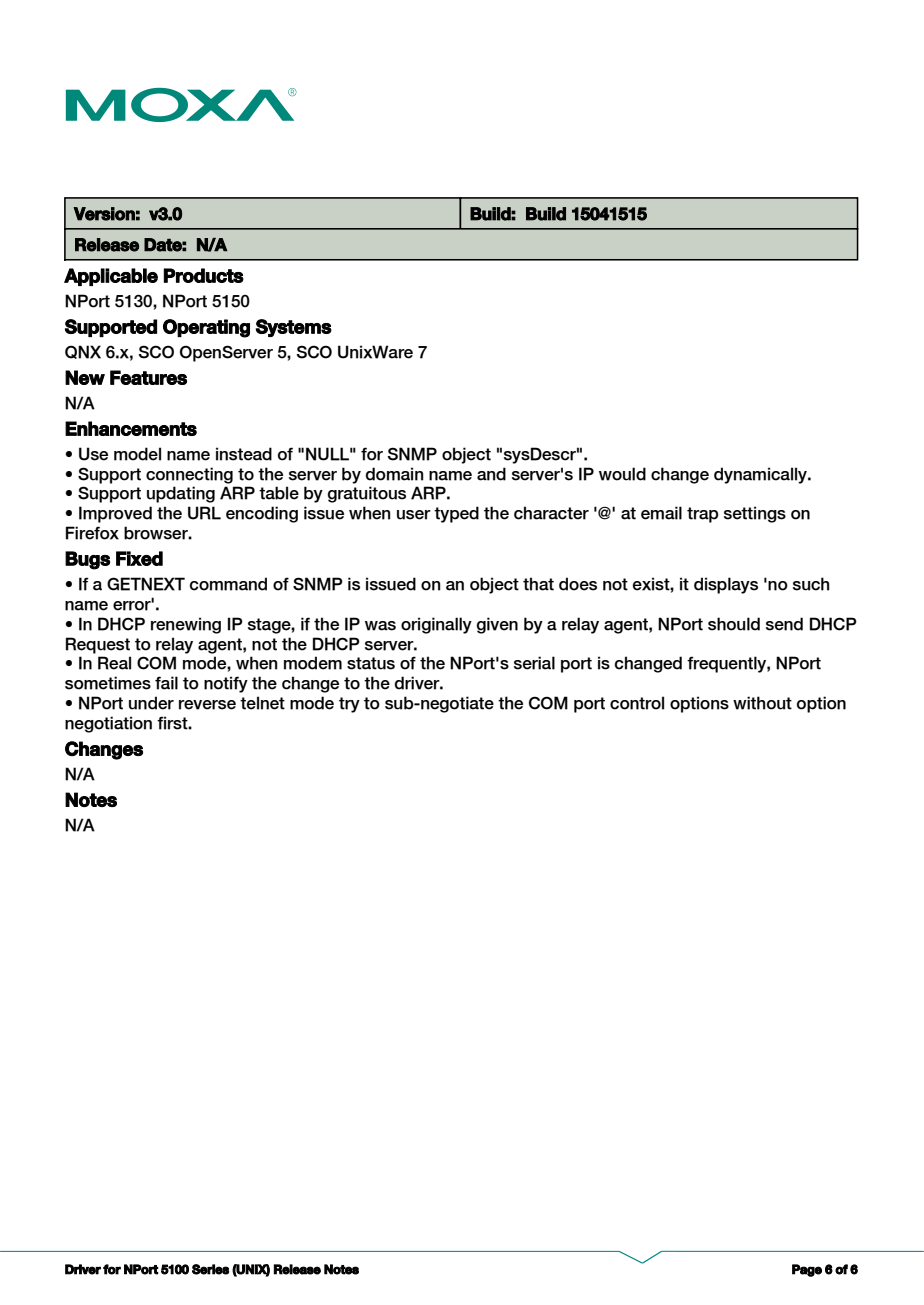 The width and height of the page is (924, 1305). Describe the element at coordinates (206, 328) in the page. I see `Operating` at that location.
